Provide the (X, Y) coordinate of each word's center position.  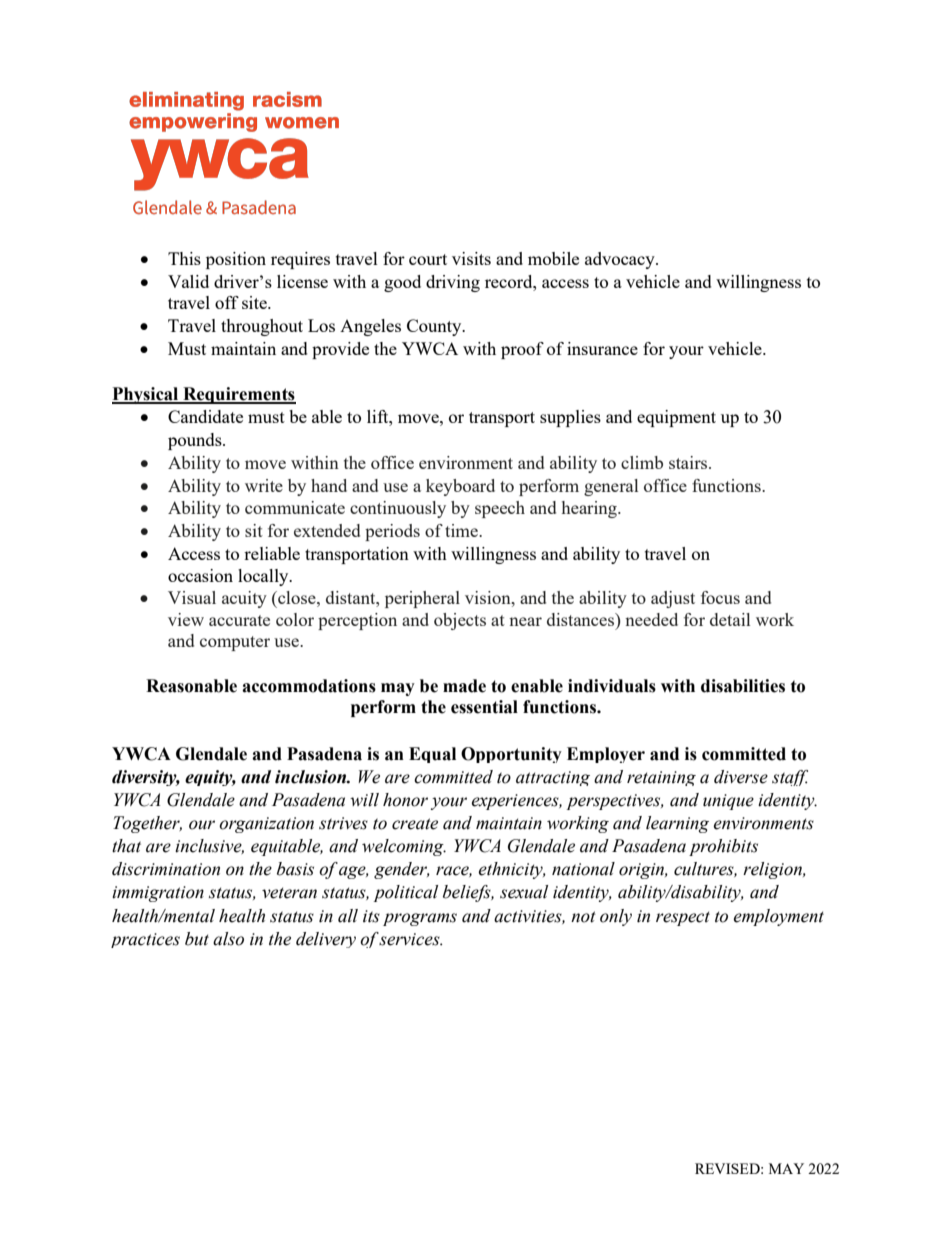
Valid (188, 281)
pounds (196, 441)
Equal (432, 755)
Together (147, 824)
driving (453, 283)
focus (720, 597)
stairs (689, 462)
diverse (741, 777)
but (197, 939)
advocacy (621, 260)
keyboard (460, 487)
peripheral (422, 599)
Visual (192, 597)
